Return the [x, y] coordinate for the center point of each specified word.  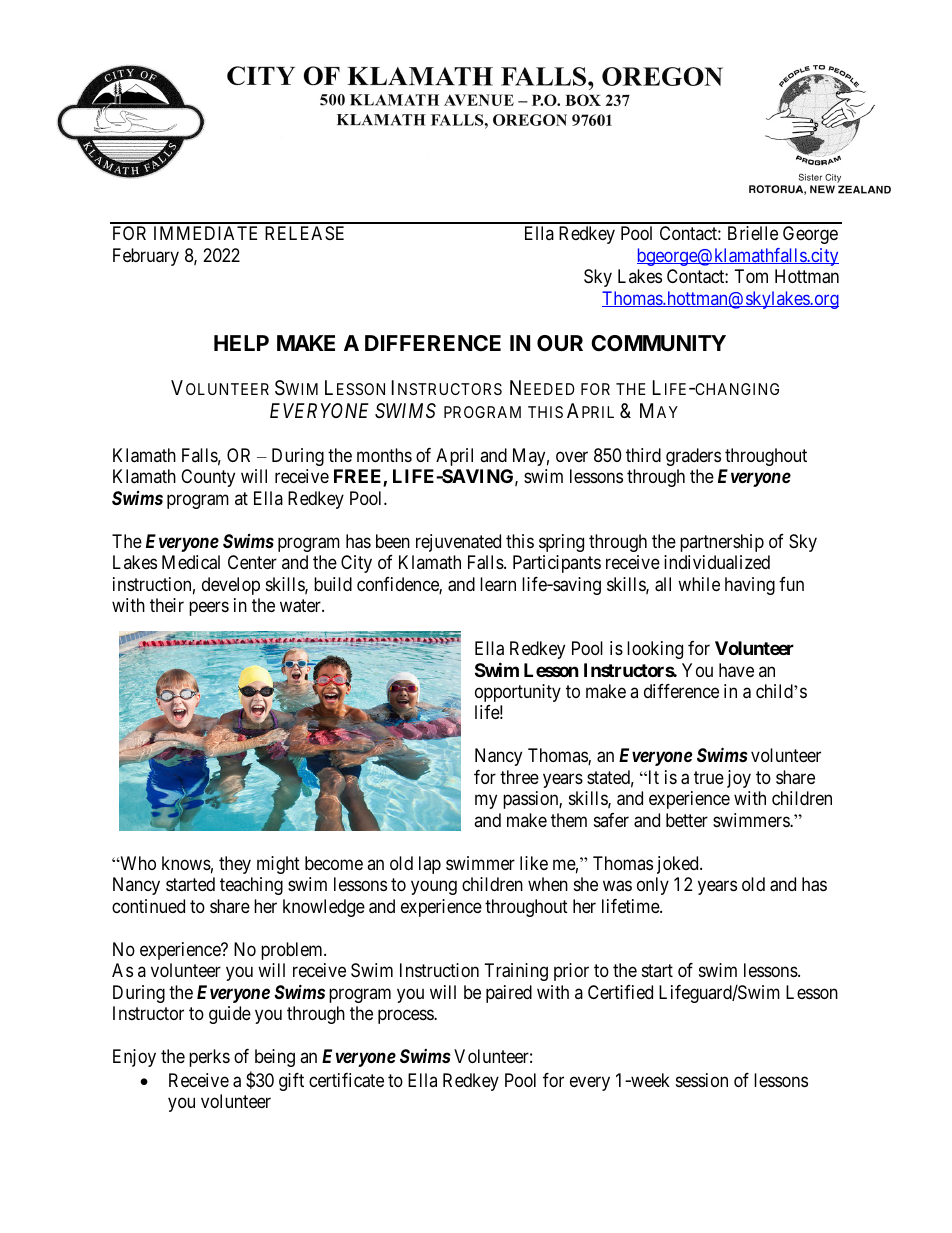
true [709, 777]
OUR [560, 343]
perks [209, 1058]
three [519, 777]
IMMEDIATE [205, 233]
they [235, 865]
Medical [191, 562]
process [406, 1017]
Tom [751, 276]
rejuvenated [458, 543]
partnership [722, 543]
